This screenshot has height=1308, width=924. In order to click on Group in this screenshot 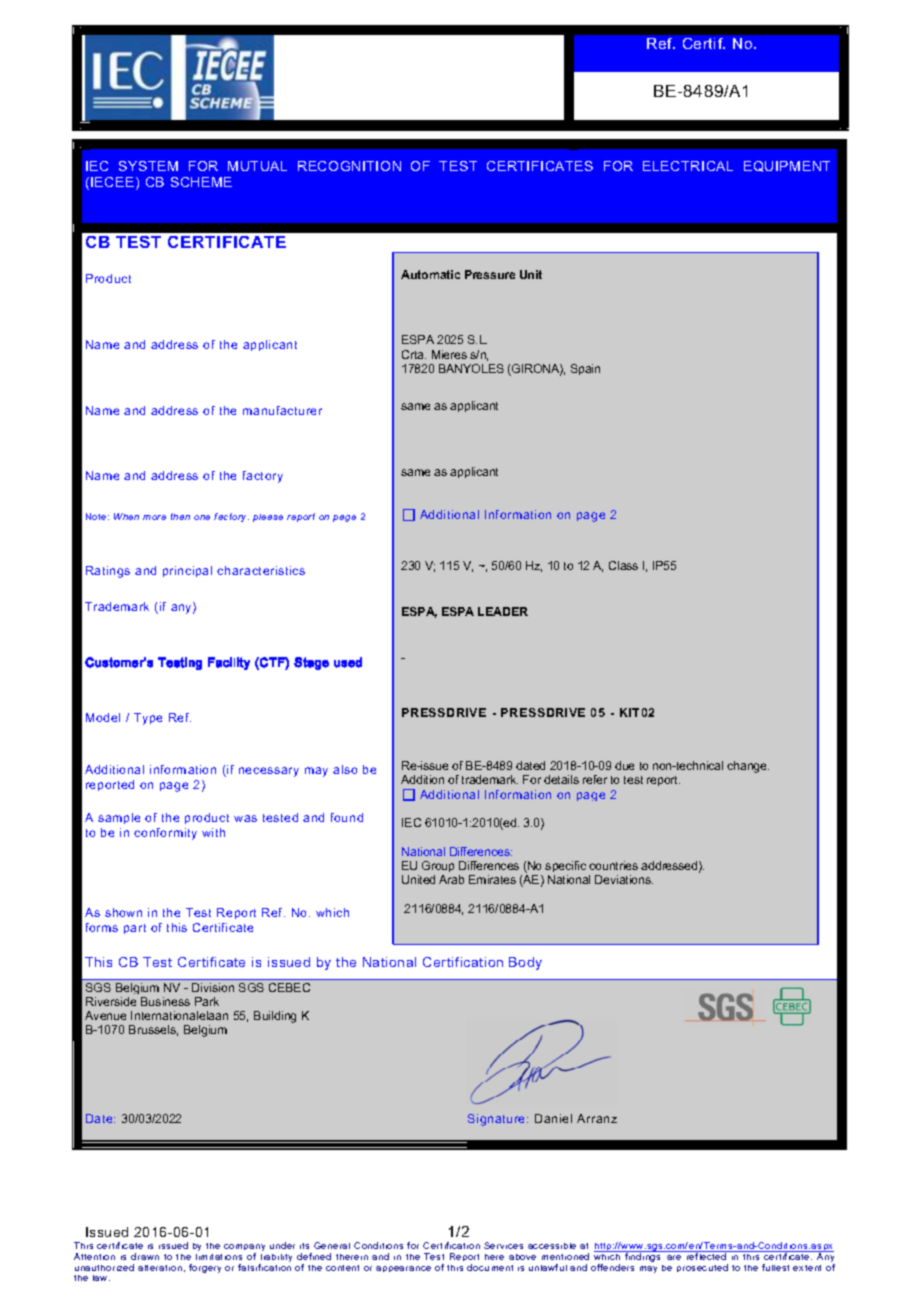, I will do `click(438, 866)`.
